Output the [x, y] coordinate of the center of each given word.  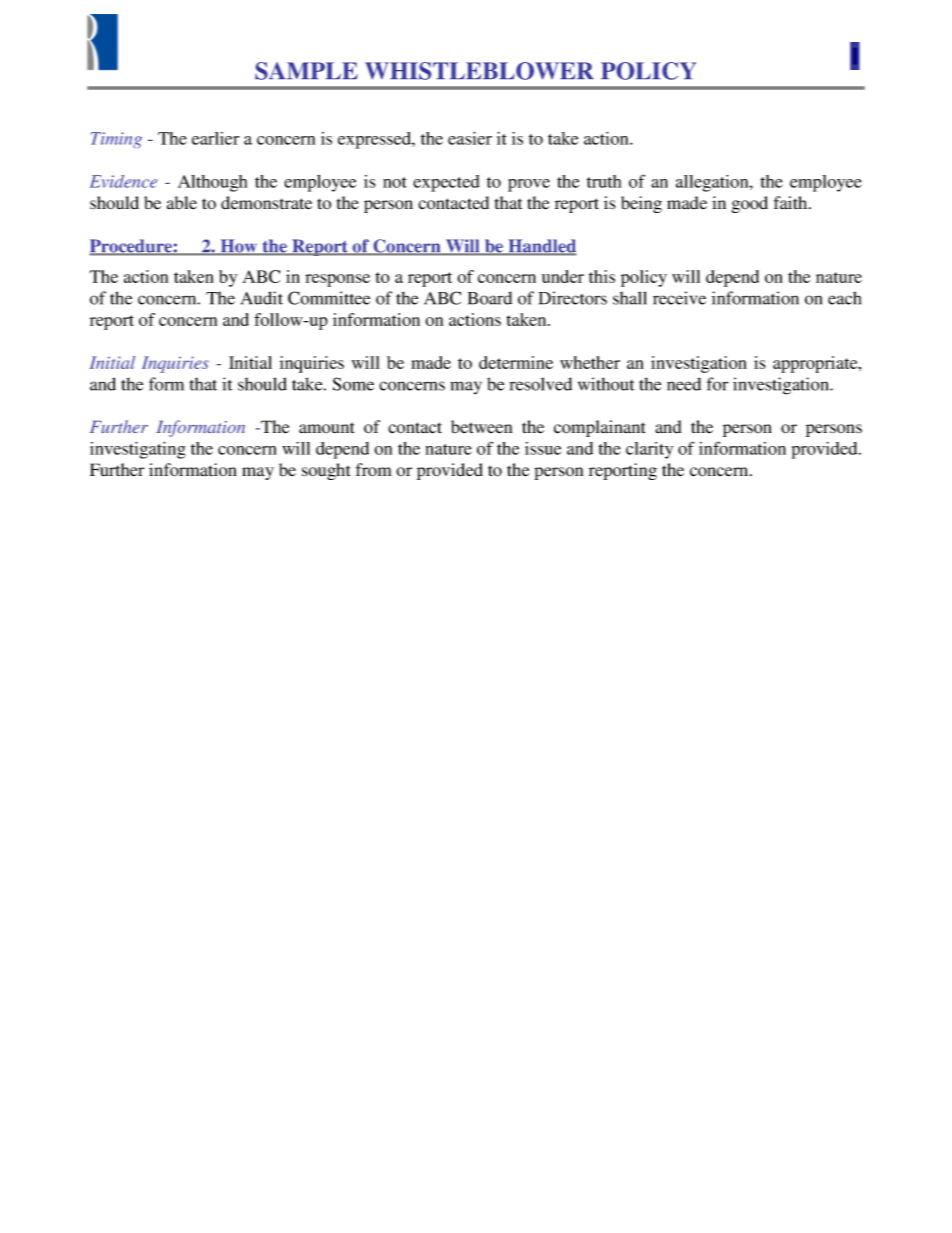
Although [212, 183]
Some [353, 384]
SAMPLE [306, 71]
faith [792, 202]
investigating [138, 450]
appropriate [816, 364]
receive [679, 298]
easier [470, 138]
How [239, 247]
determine [516, 362]
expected [446, 183]
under [563, 276]
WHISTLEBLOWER [479, 71]
